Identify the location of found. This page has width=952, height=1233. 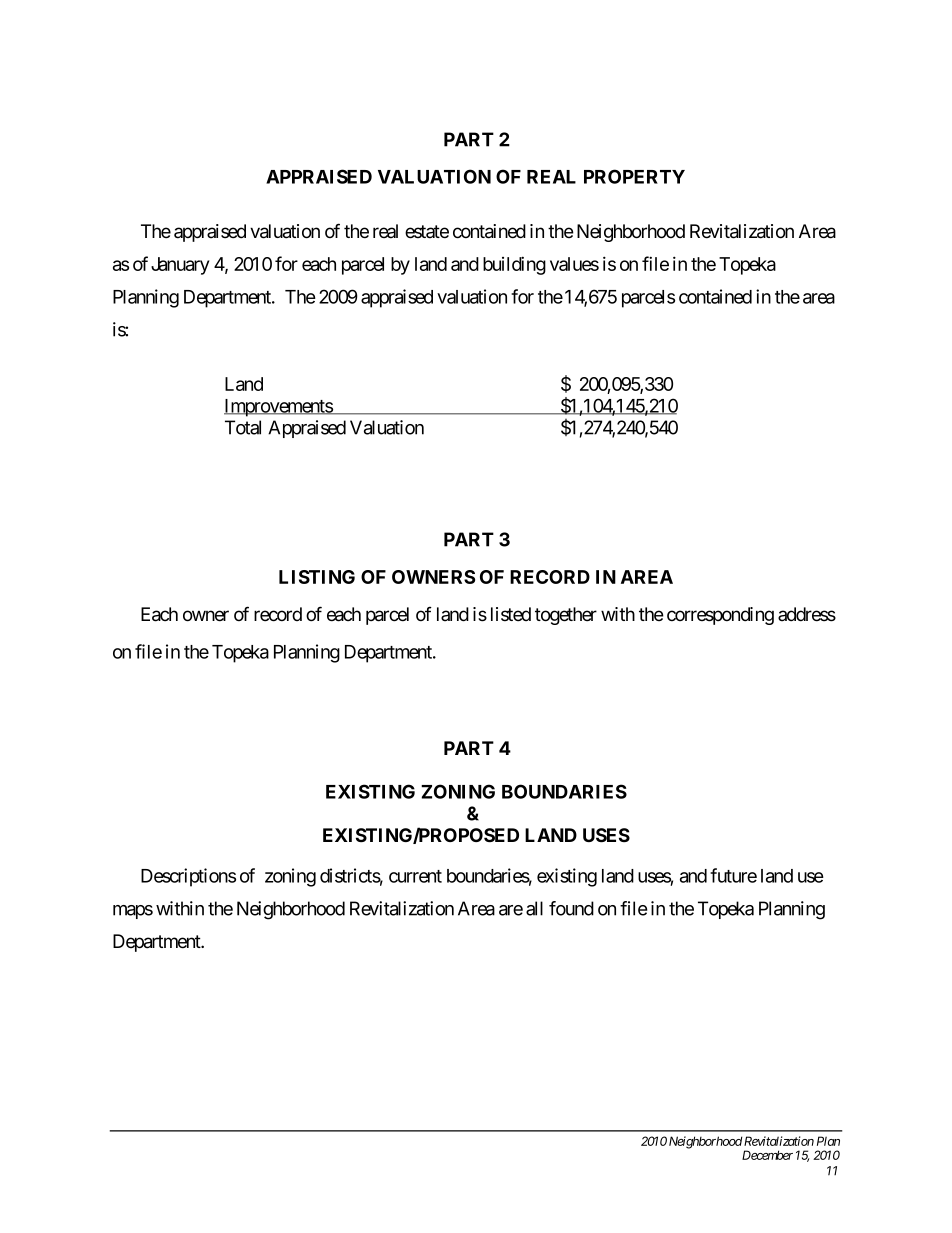
(571, 908).
